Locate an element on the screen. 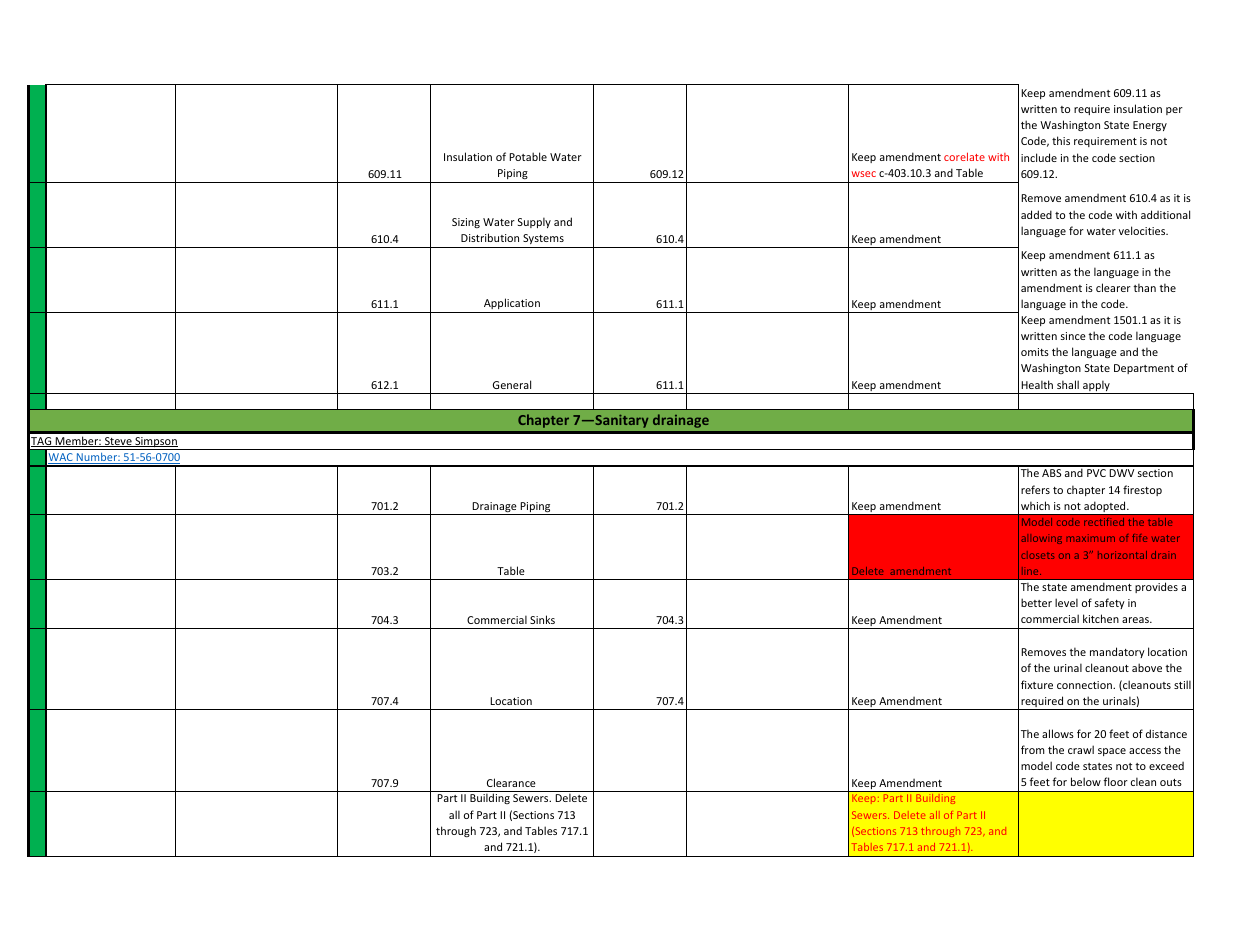 This screenshot has height=952, width=1233. Application is located at coordinates (512, 303).
